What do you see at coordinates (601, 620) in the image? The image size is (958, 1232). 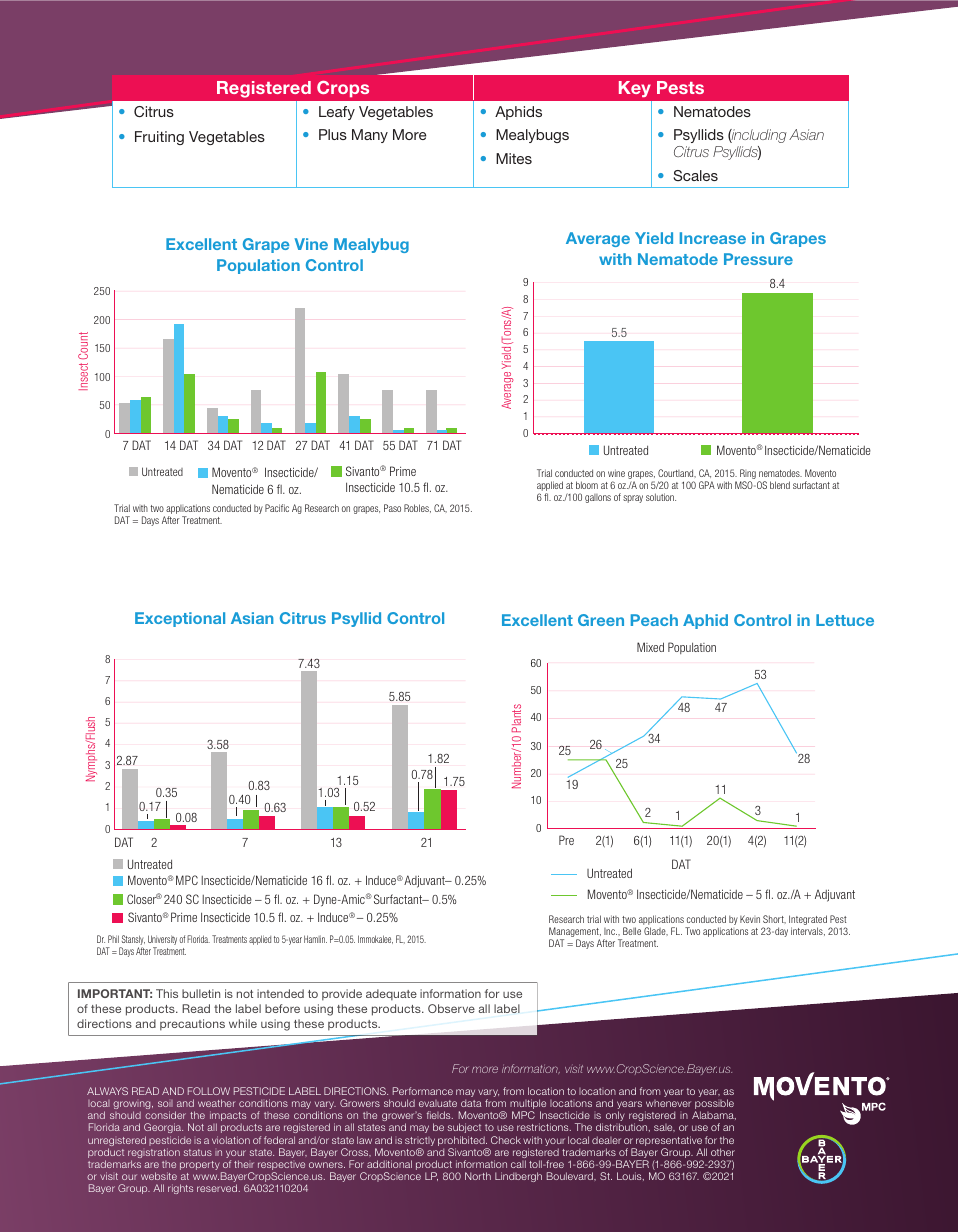 I see `Green` at bounding box center [601, 620].
